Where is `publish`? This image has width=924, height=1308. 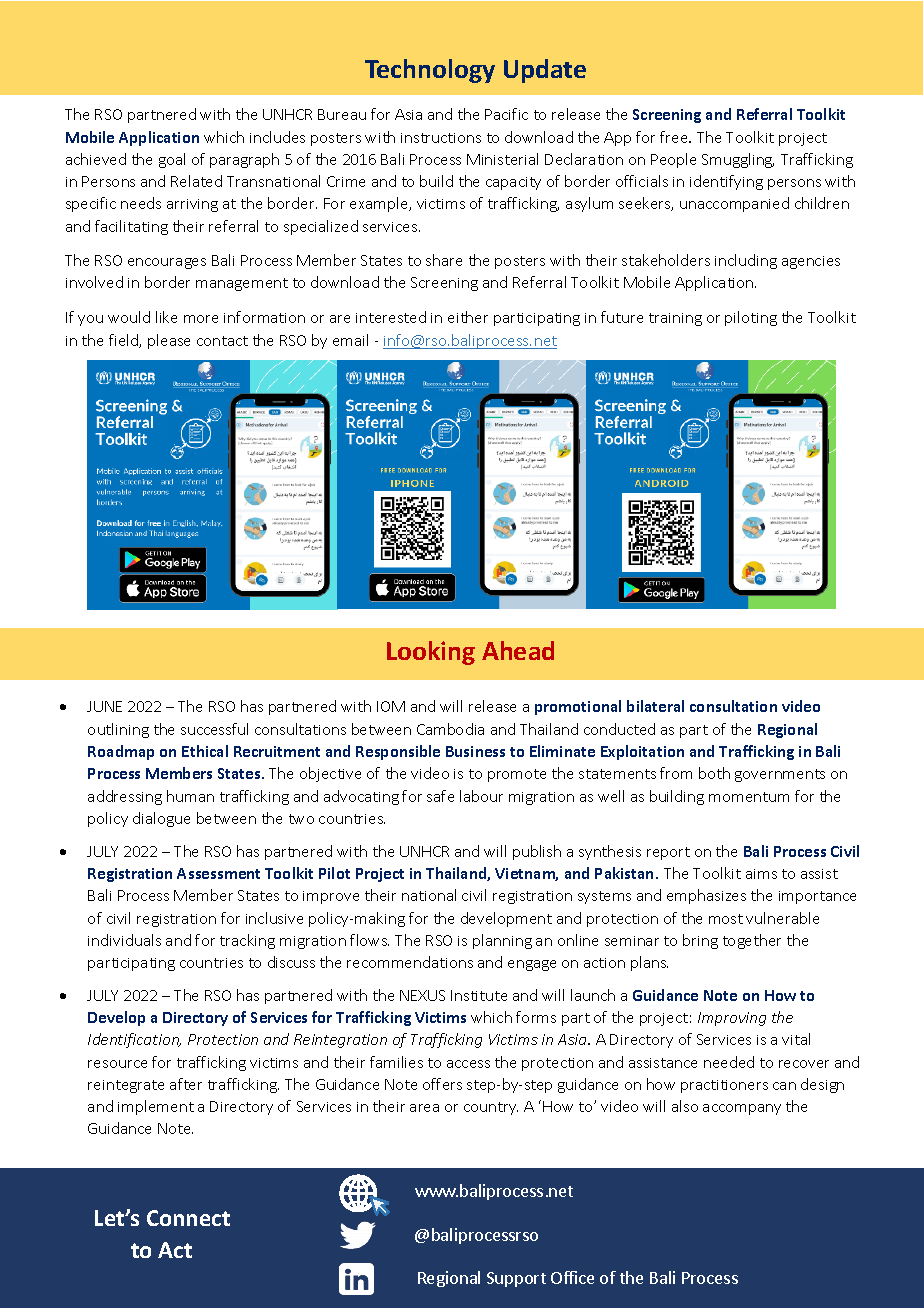 publish is located at coordinates (537, 852).
